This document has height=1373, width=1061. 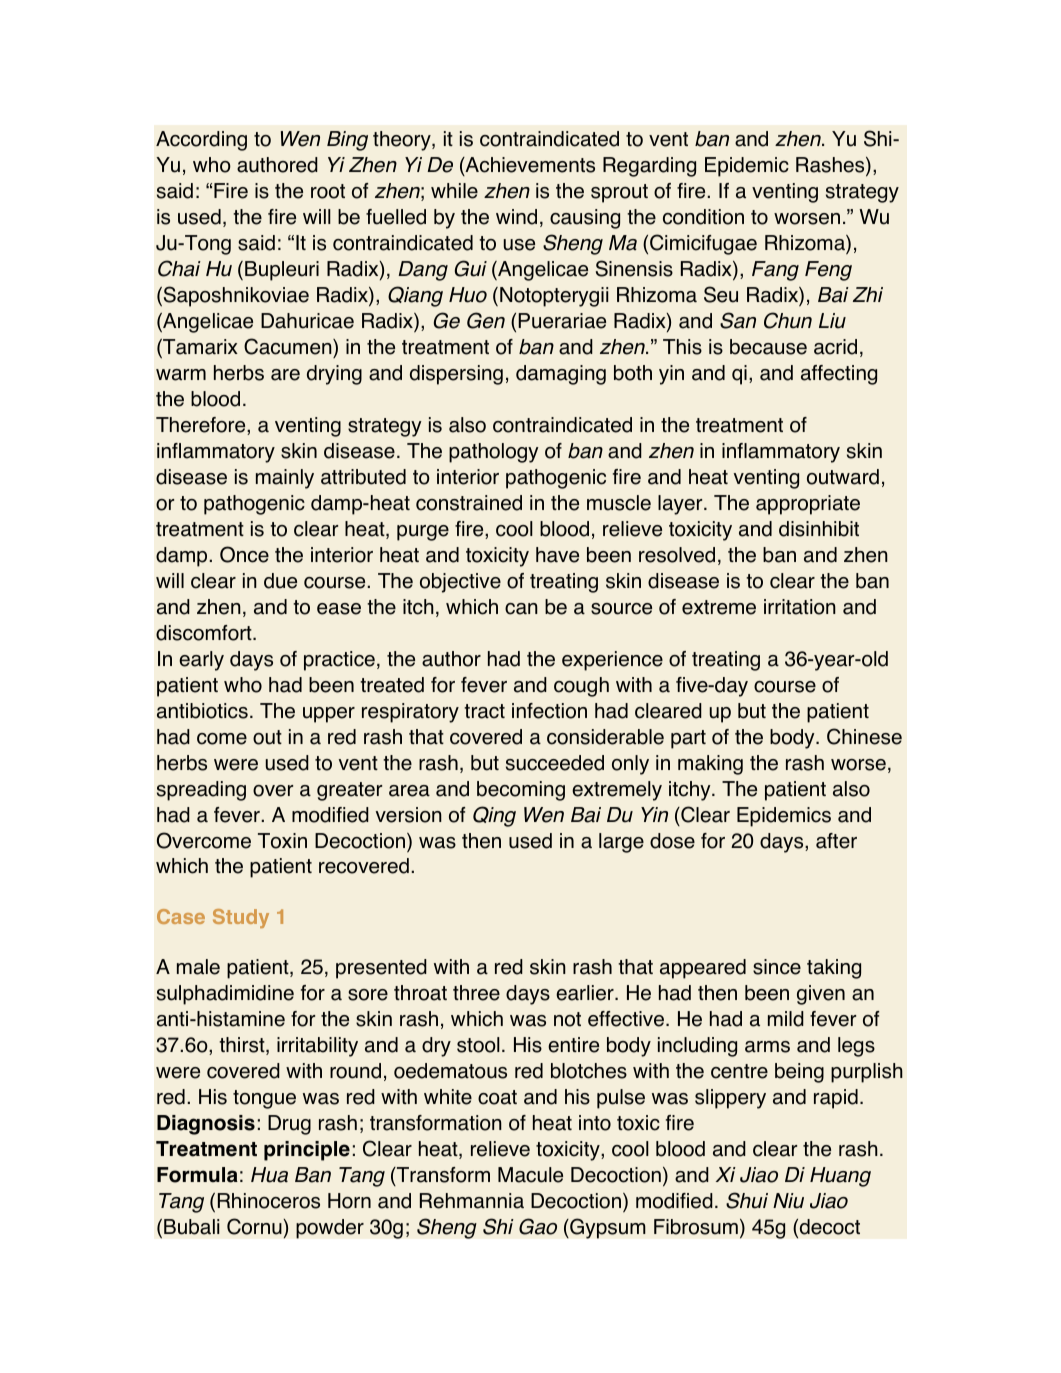 What do you see at coordinates (530, 1175) in the document?
I see `Macule` at bounding box center [530, 1175].
